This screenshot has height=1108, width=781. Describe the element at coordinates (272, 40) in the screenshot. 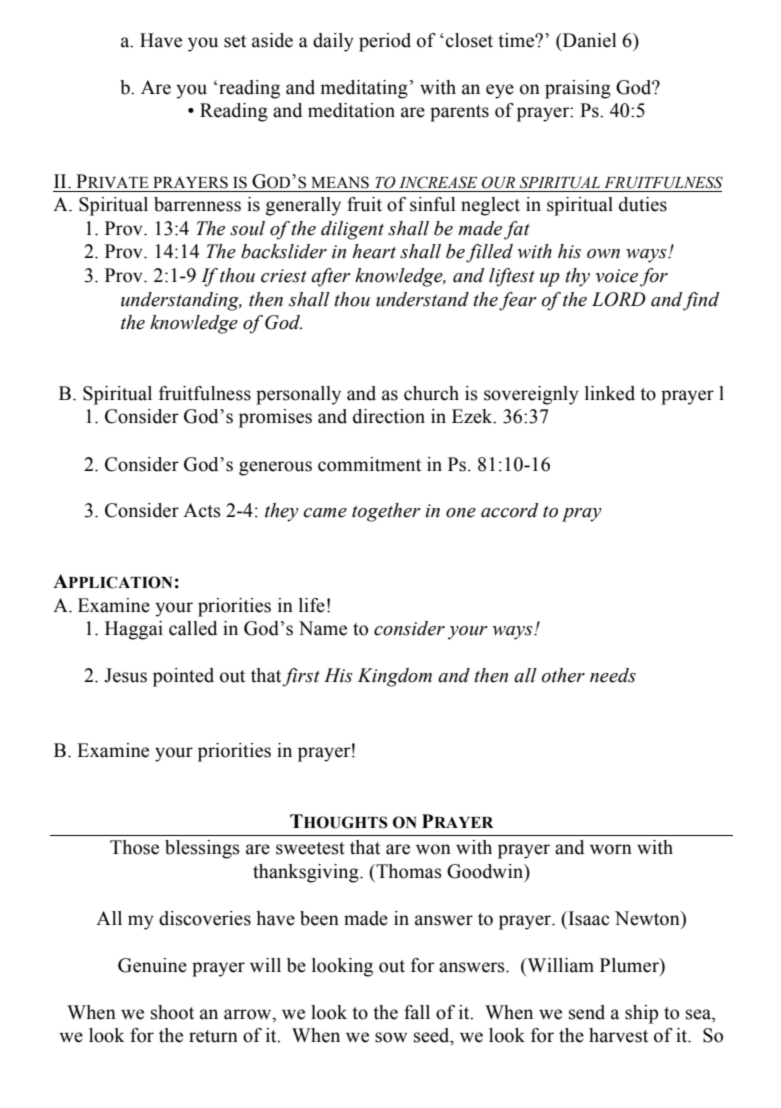

I see `aside` at that location.
